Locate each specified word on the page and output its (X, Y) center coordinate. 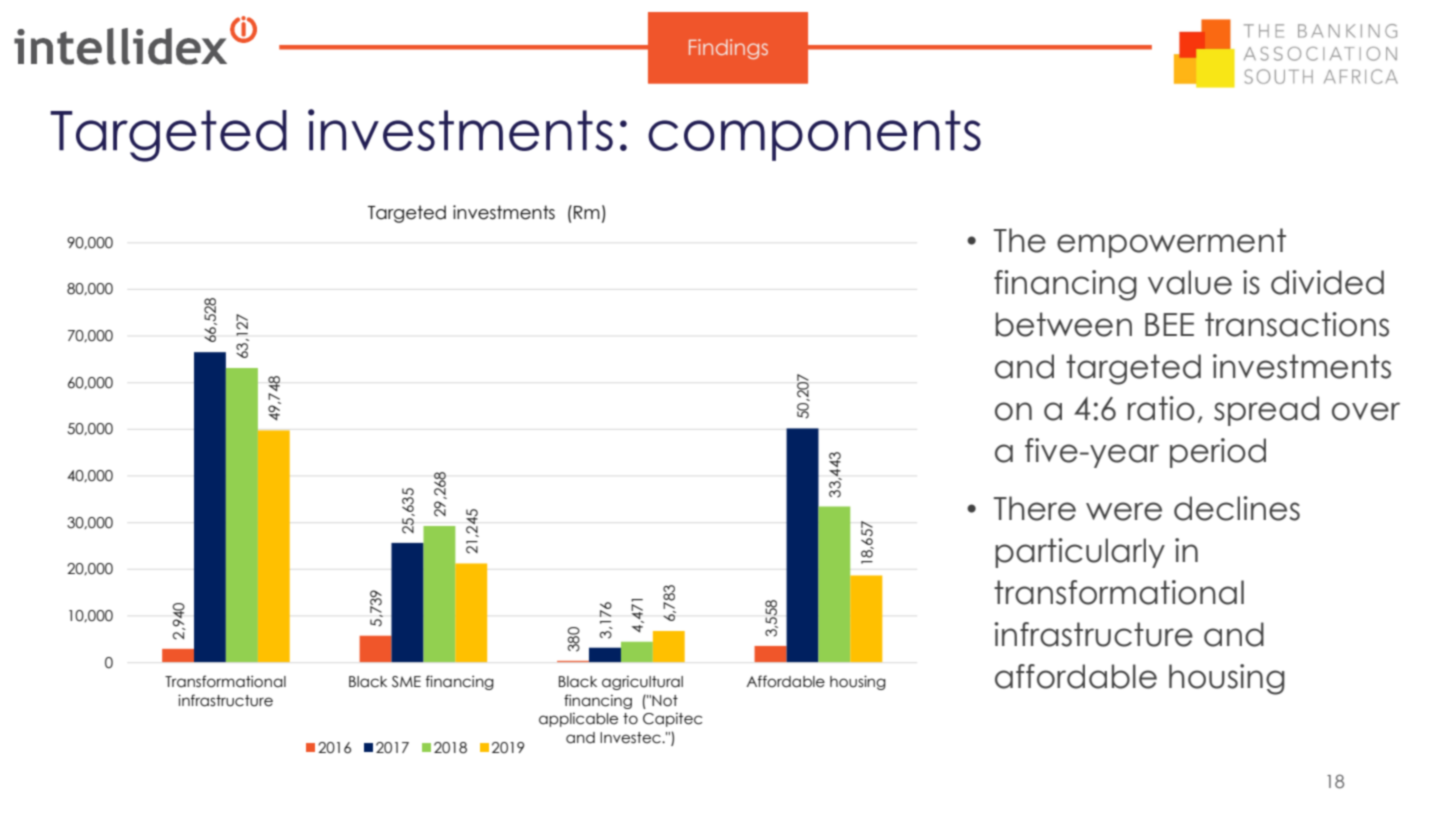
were (1124, 511)
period (1218, 453)
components (814, 135)
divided (1327, 282)
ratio (1161, 408)
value (1190, 282)
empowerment (1171, 243)
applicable (578, 720)
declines (1237, 508)
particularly (1080, 553)
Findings (728, 49)
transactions (1297, 324)
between (1064, 324)
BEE (1169, 324)
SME (406, 682)
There (1035, 508)
